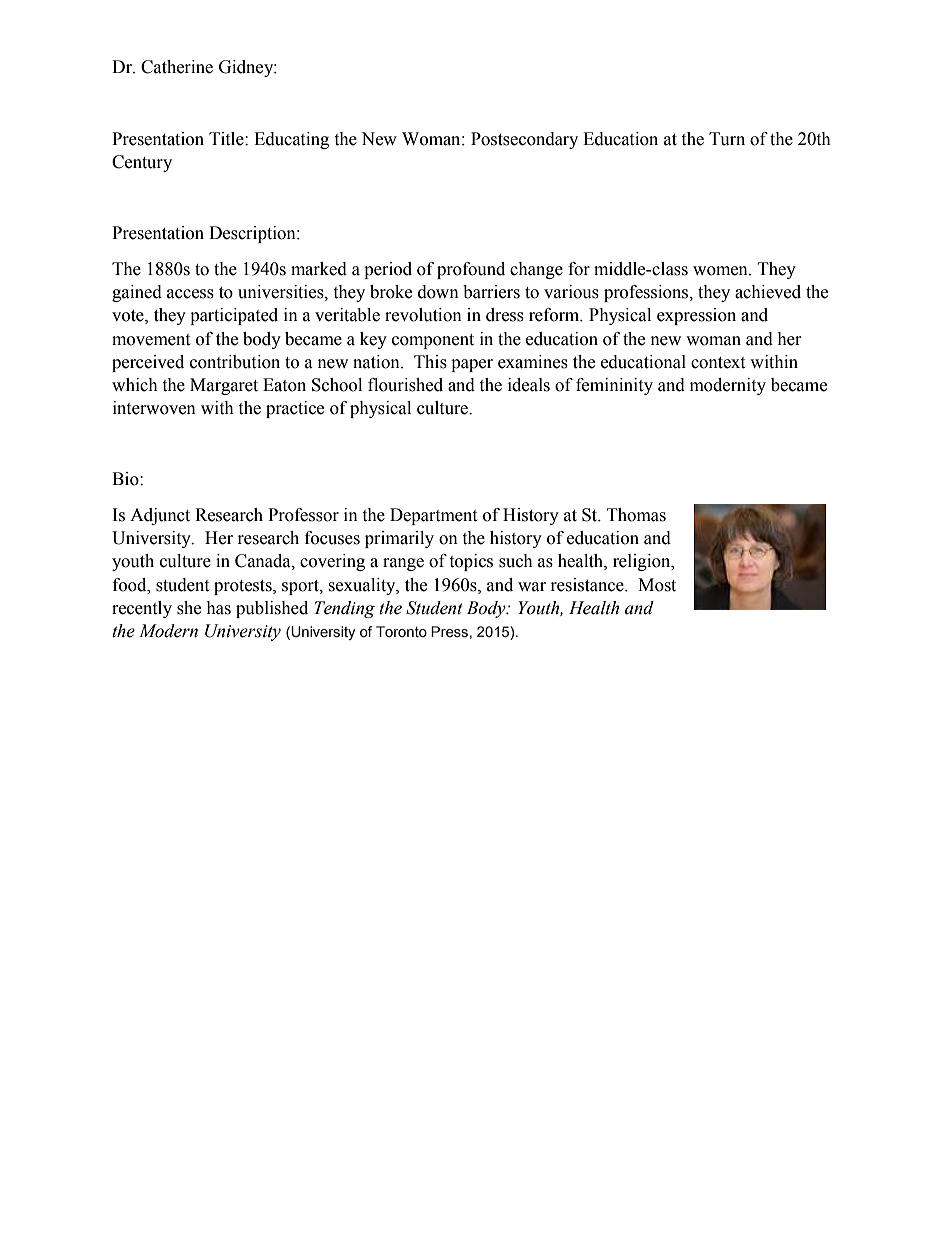 This screenshot has width=952, height=1233. What do you see at coordinates (524, 140) in the screenshot?
I see `Postsecondary` at bounding box center [524, 140].
